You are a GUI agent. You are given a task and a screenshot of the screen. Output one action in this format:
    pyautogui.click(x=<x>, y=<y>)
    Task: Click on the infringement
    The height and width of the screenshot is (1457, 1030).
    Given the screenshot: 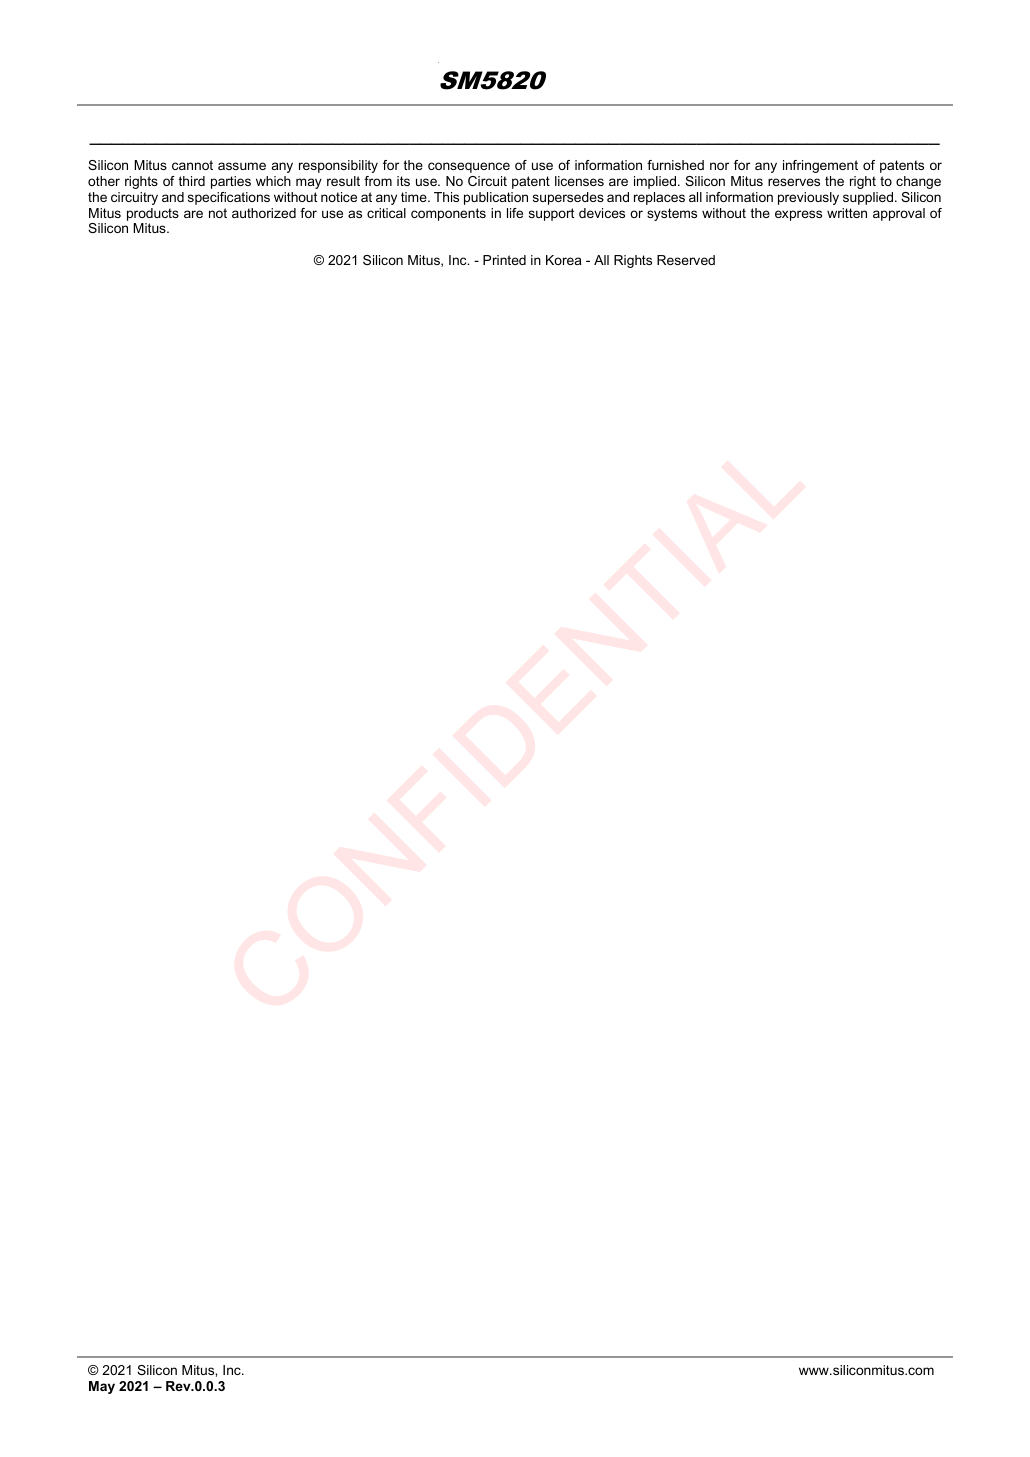 What is the action you would take?
    pyautogui.click(x=820, y=166)
